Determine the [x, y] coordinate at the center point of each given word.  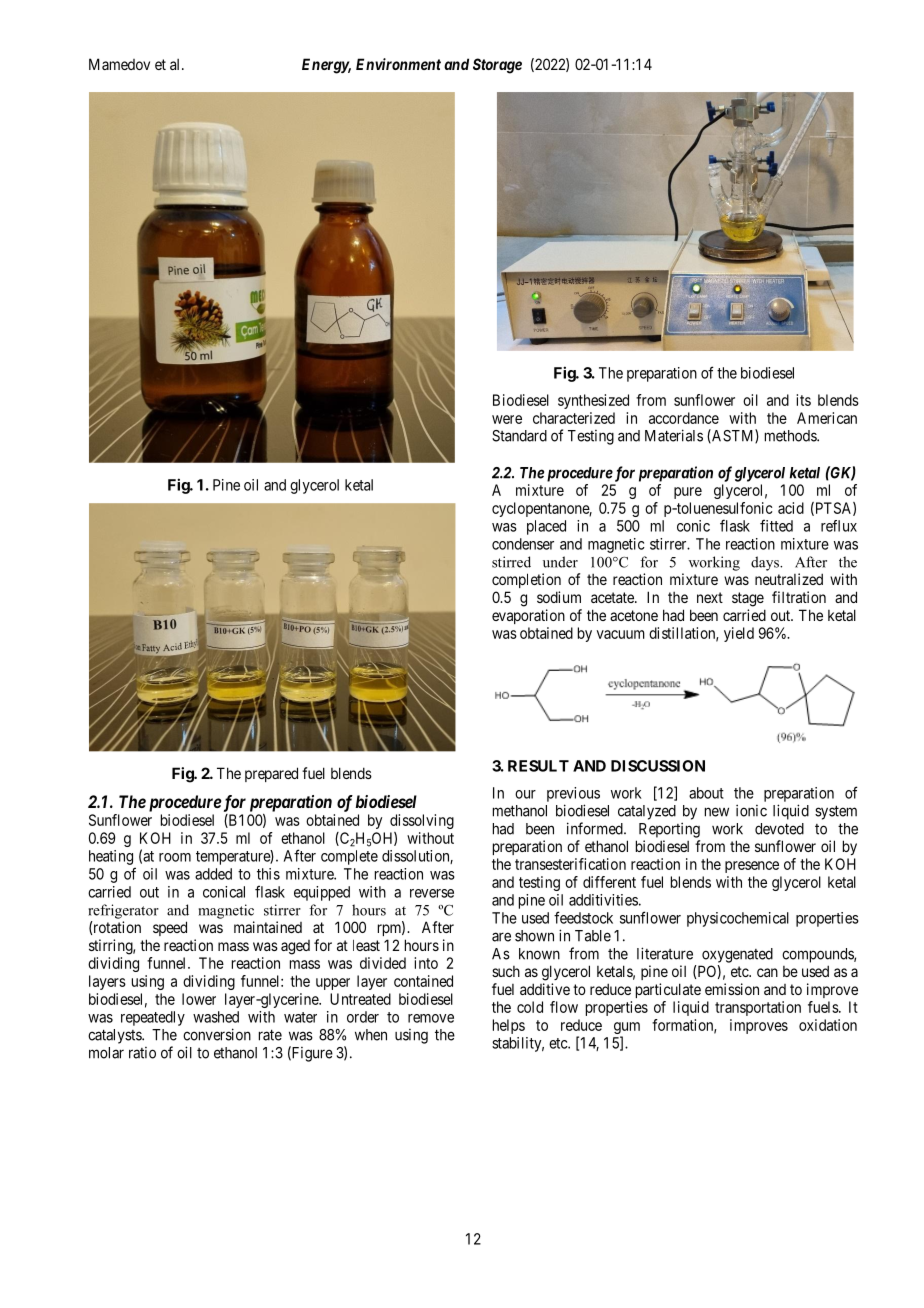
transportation [758, 1008]
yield [739, 634]
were [507, 419]
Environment [398, 64]
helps [509, 1026]
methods [791, 436]
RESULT [538, 766]
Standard [519, 436]
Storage [497, 66]
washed [216, 1017]
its [803, 400]
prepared [271, 774]
